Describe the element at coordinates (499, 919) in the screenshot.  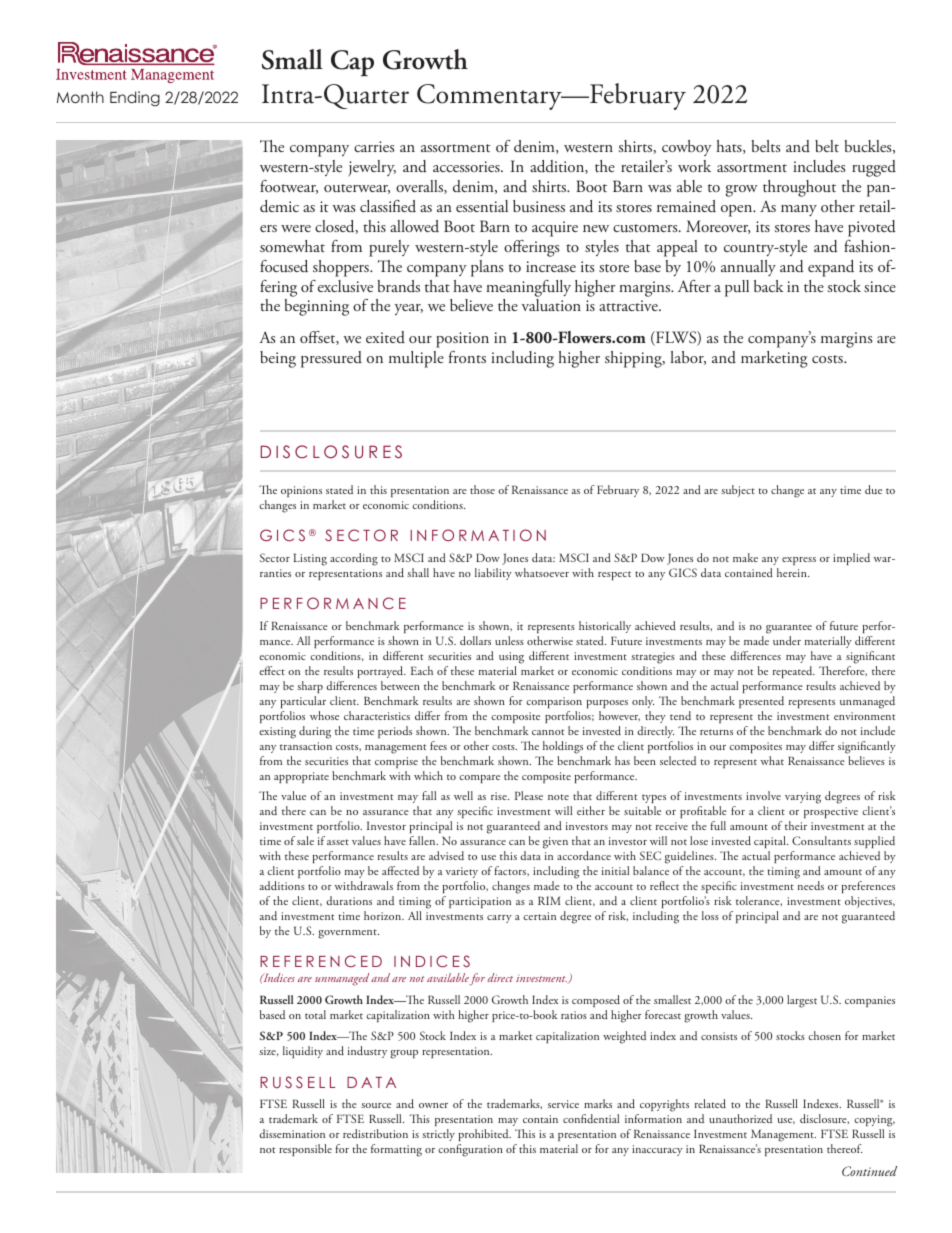
I see `carry` at that location.
